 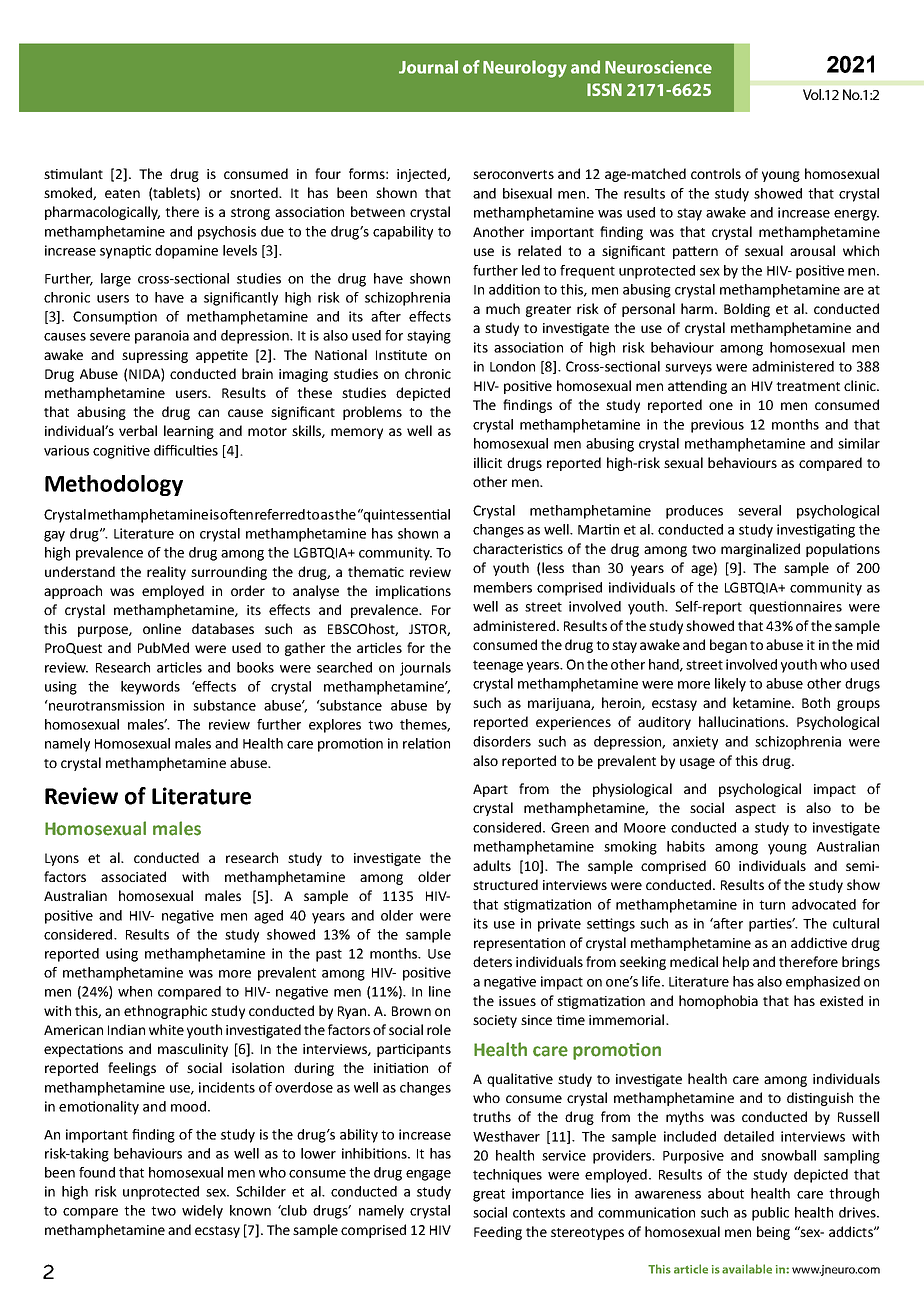 I want to click on reality, so click(x=166, y=573).
